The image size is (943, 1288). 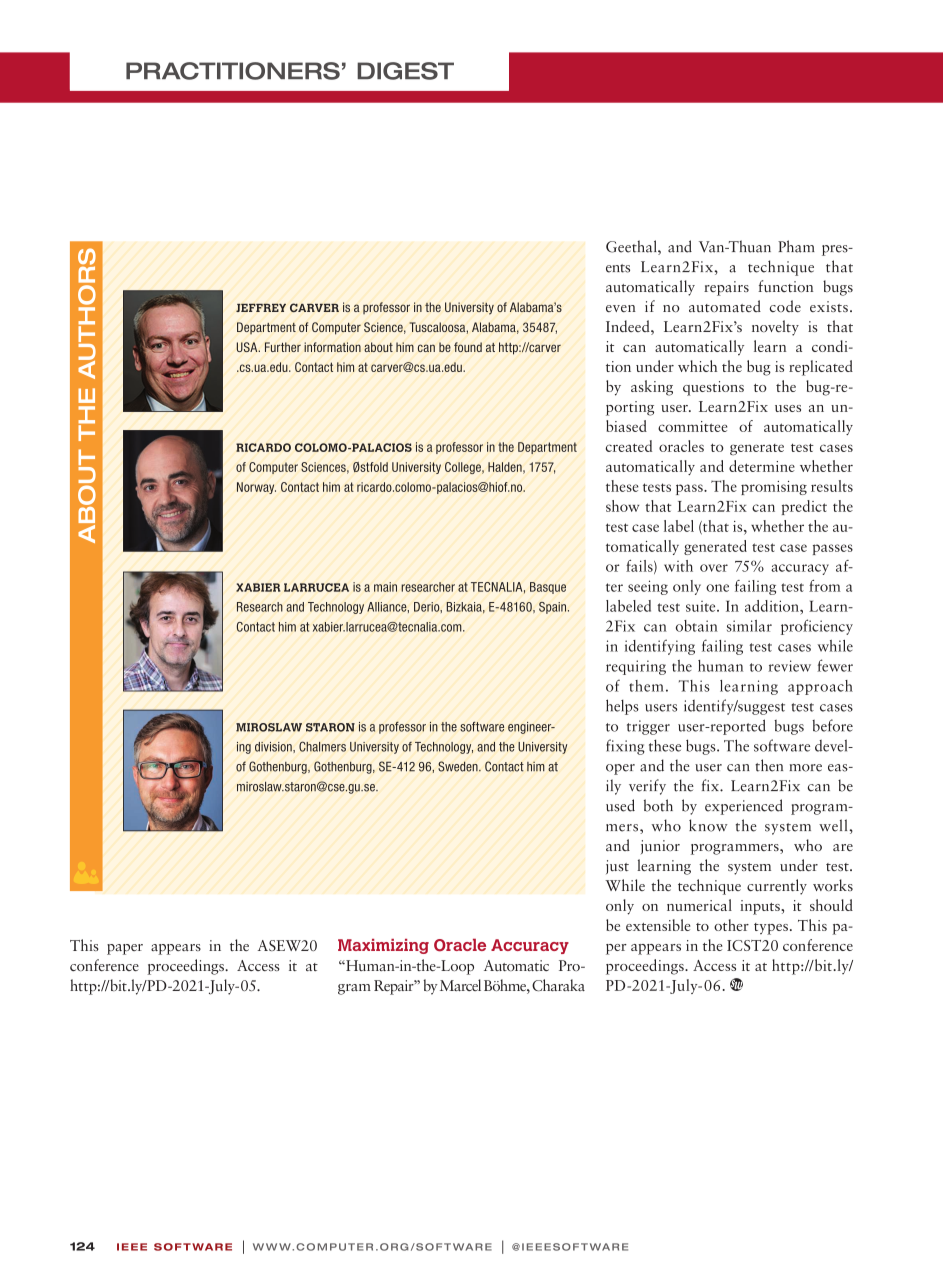 What do you see at coordinates (256, 488) in the screenshot?
I see `Norway` at bounding box center [256, 488].
